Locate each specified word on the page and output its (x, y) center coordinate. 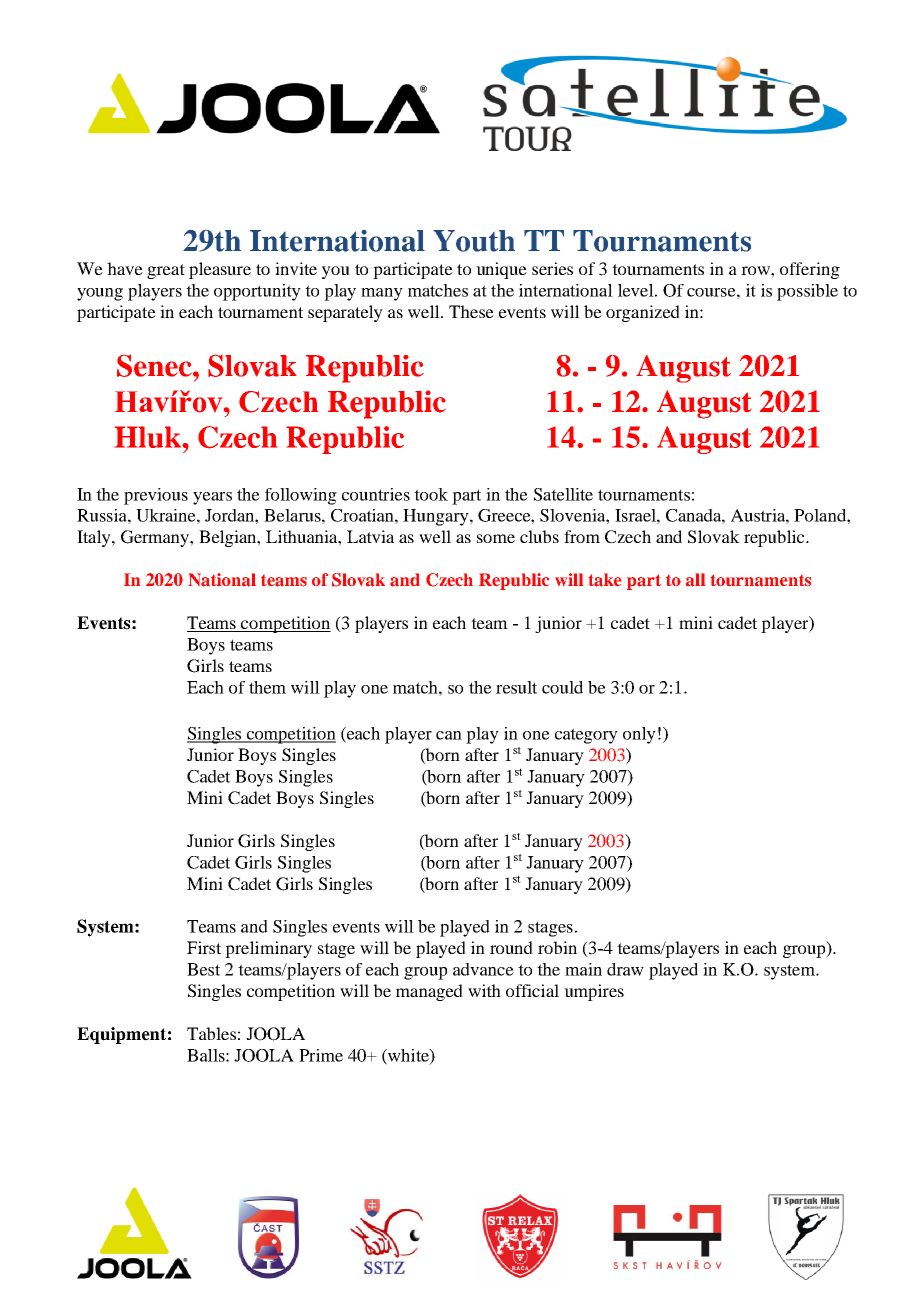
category (586, 736)
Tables (211, 1033)
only (639, 735)
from (582, 536)
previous (156, 496)
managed (429, 992)
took (431, 494)
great (166, 271)
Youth (474, 241)
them (267, 687)
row (756, 270)
